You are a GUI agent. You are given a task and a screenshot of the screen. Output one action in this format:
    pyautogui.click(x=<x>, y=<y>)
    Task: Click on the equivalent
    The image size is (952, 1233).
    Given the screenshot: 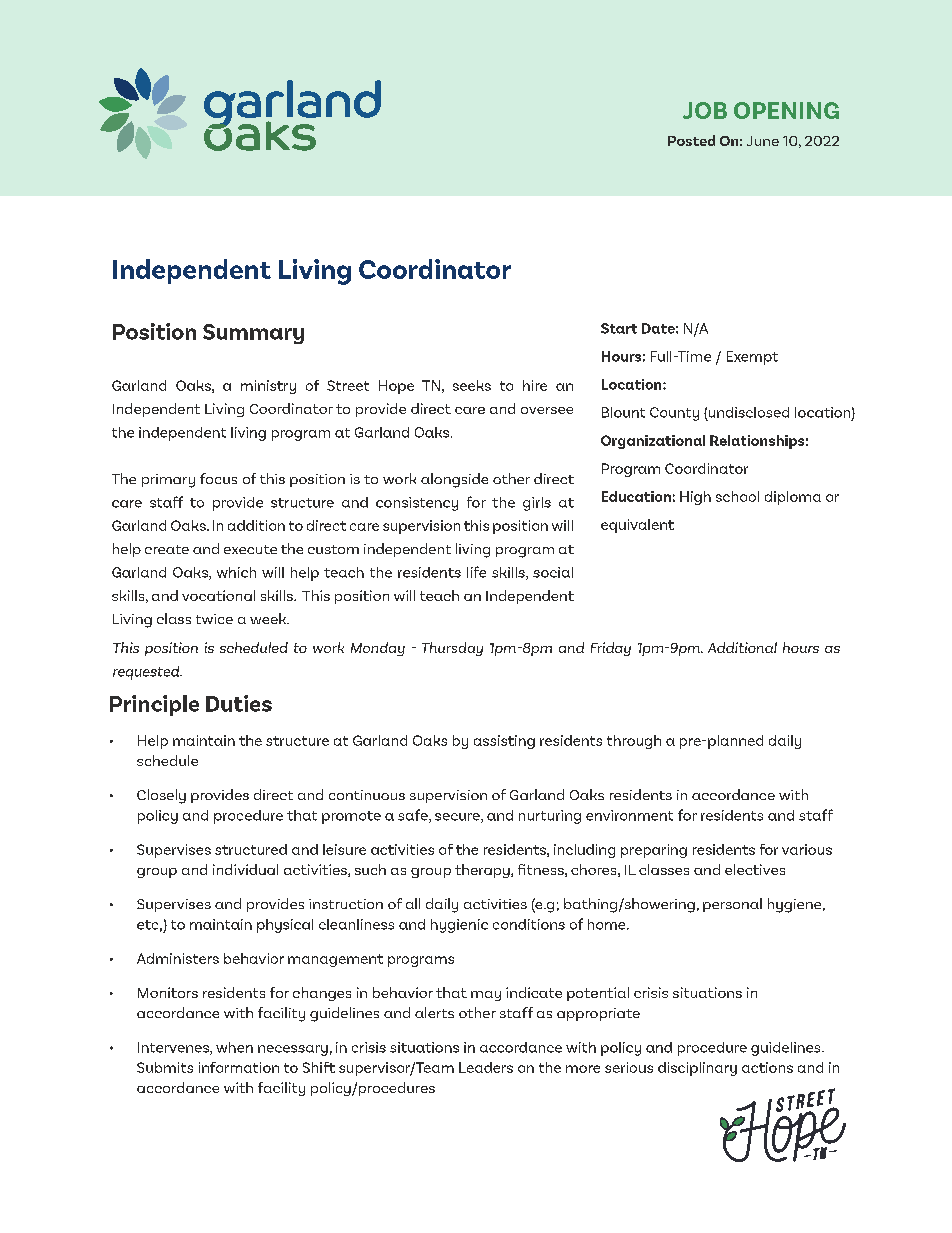 What is the action you would take?
    pyautogui.click(x=637, y=526)
